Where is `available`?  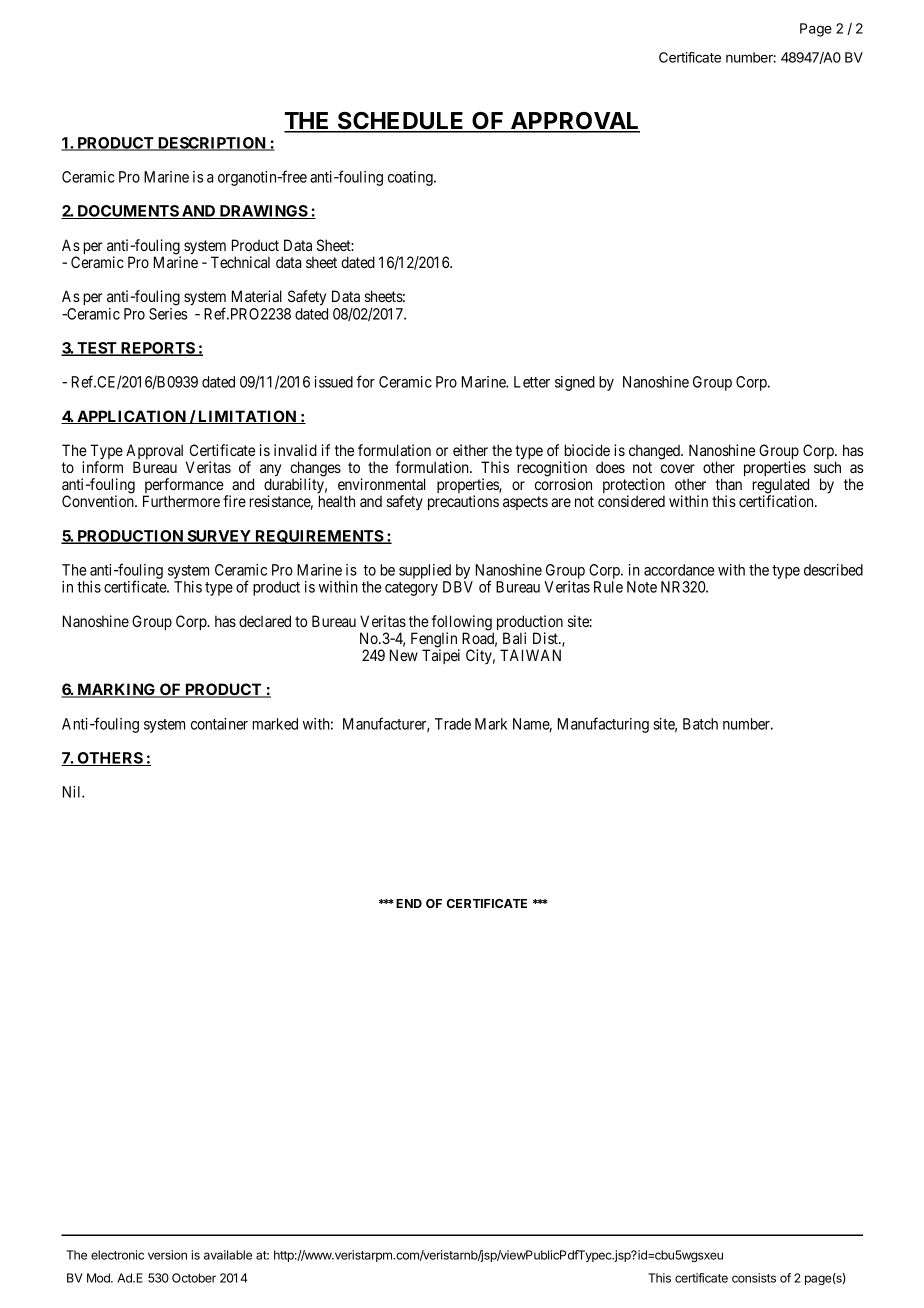 available is located at coordinates (228, 1255).
